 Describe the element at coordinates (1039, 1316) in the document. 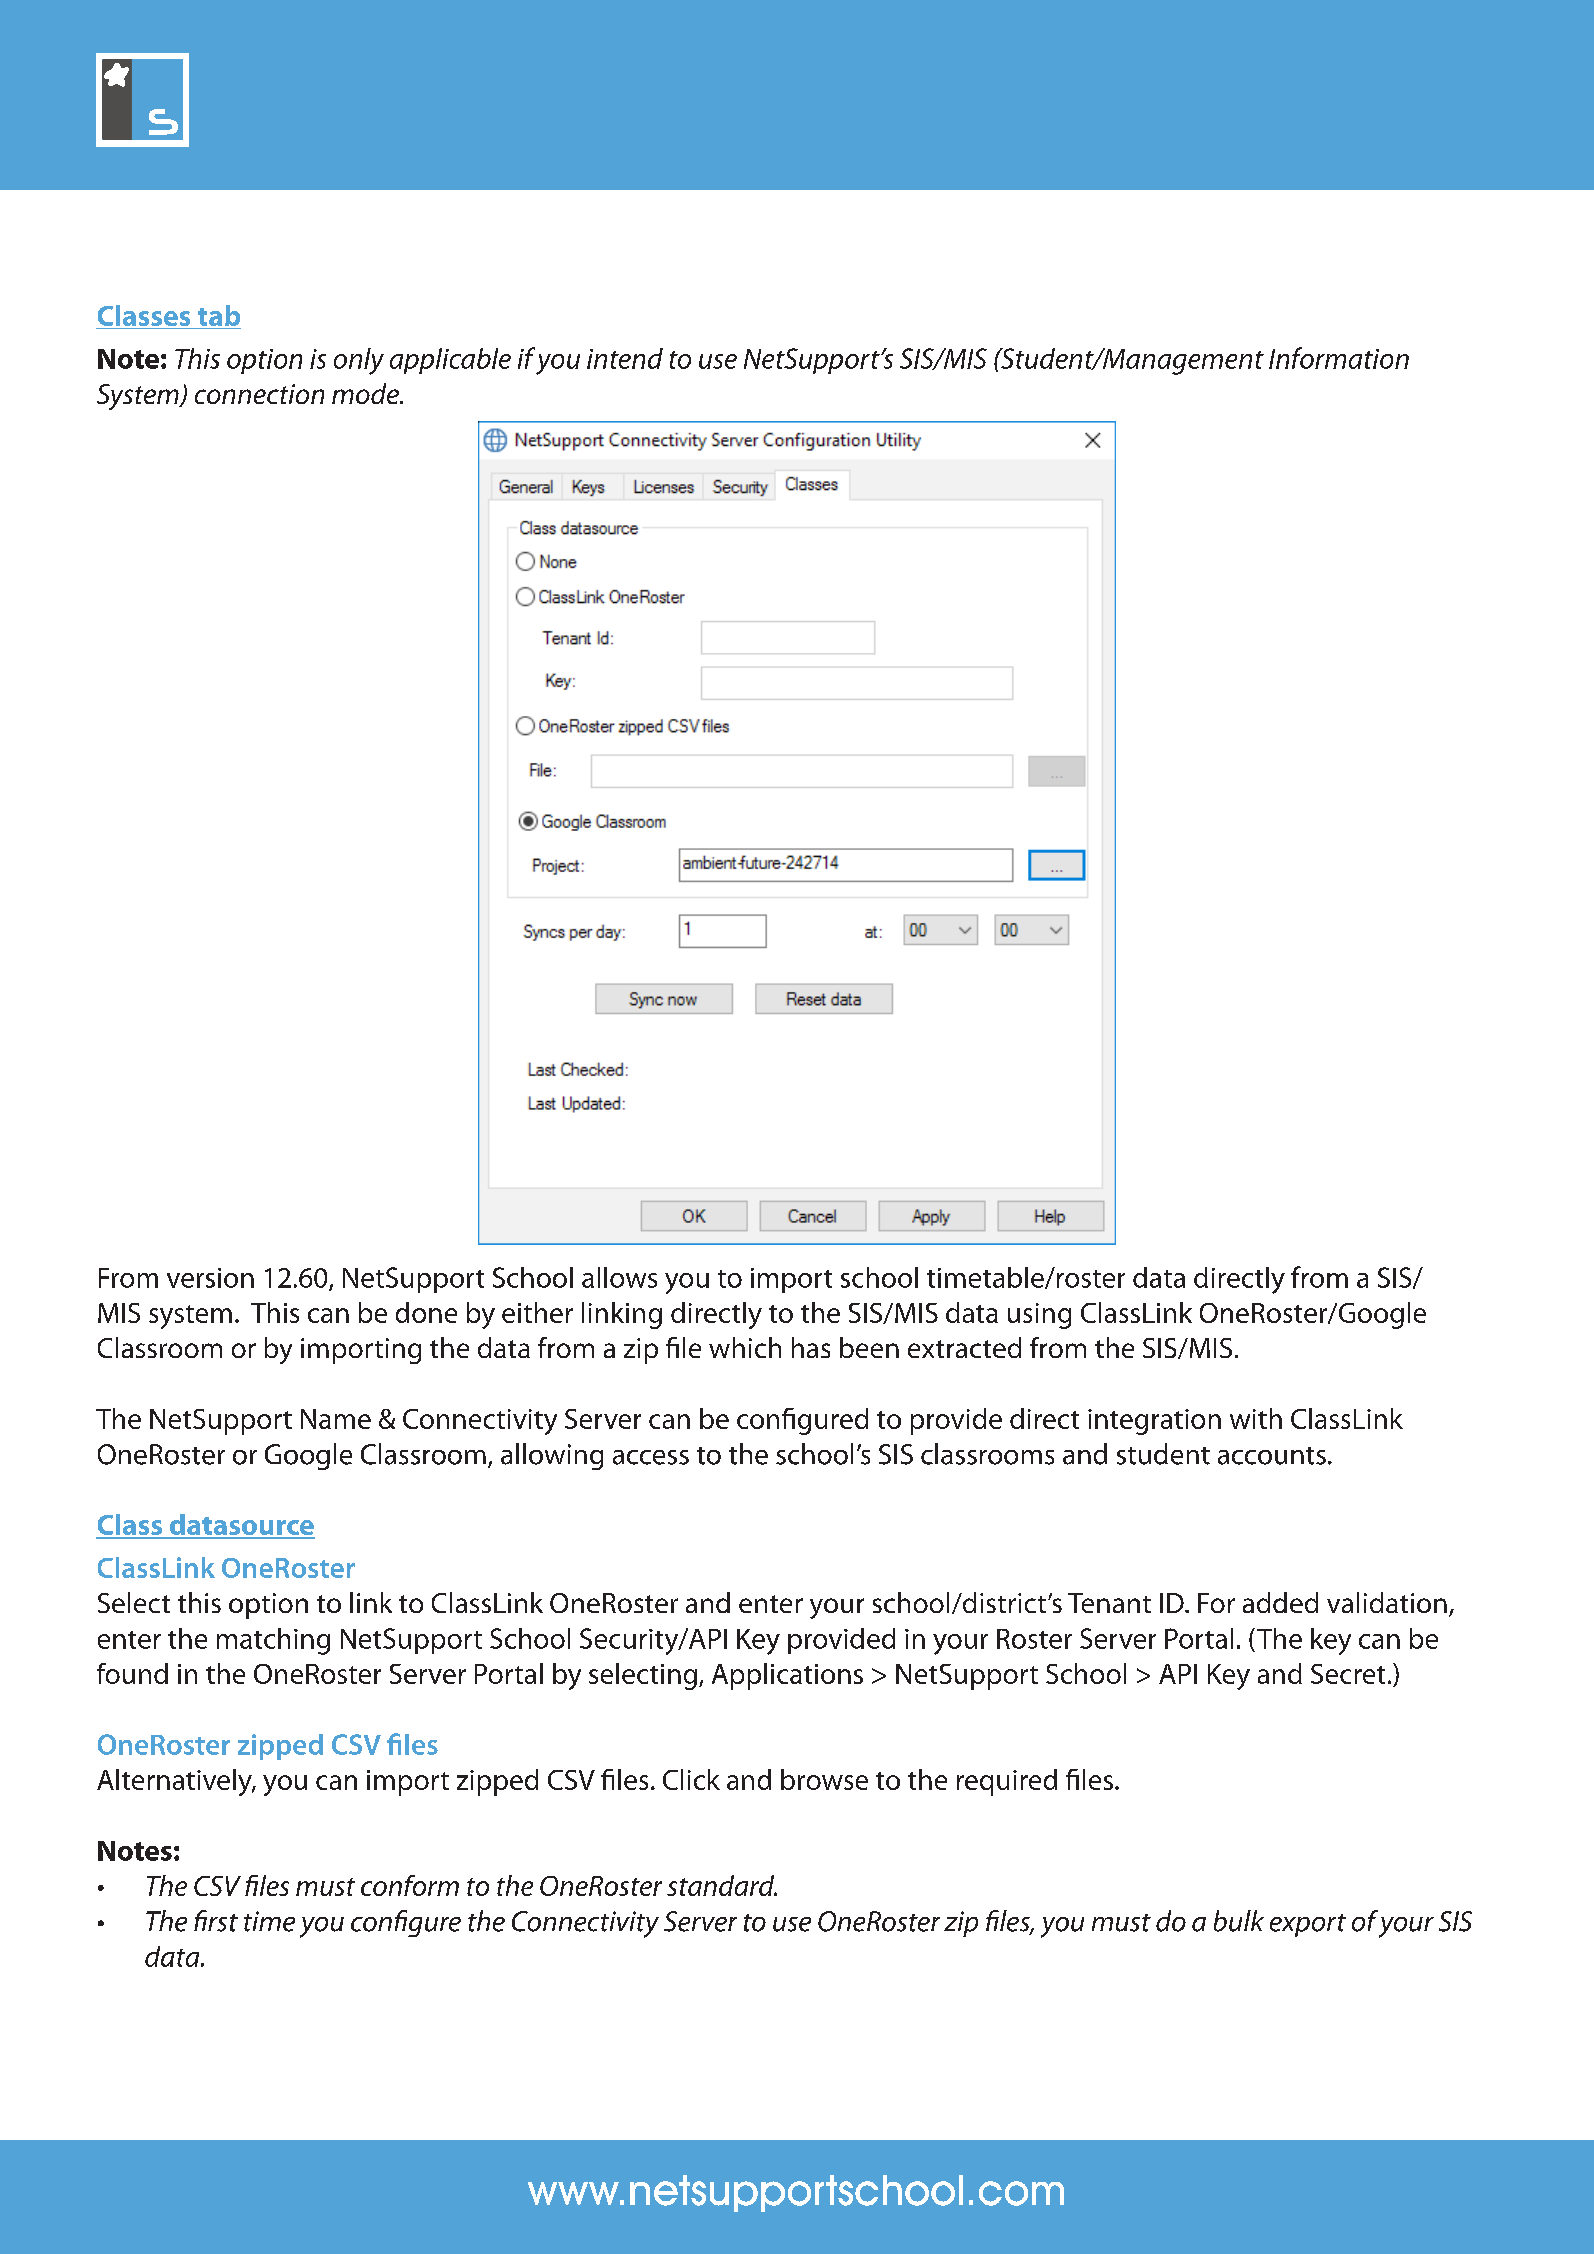

I see `using` at that location.
